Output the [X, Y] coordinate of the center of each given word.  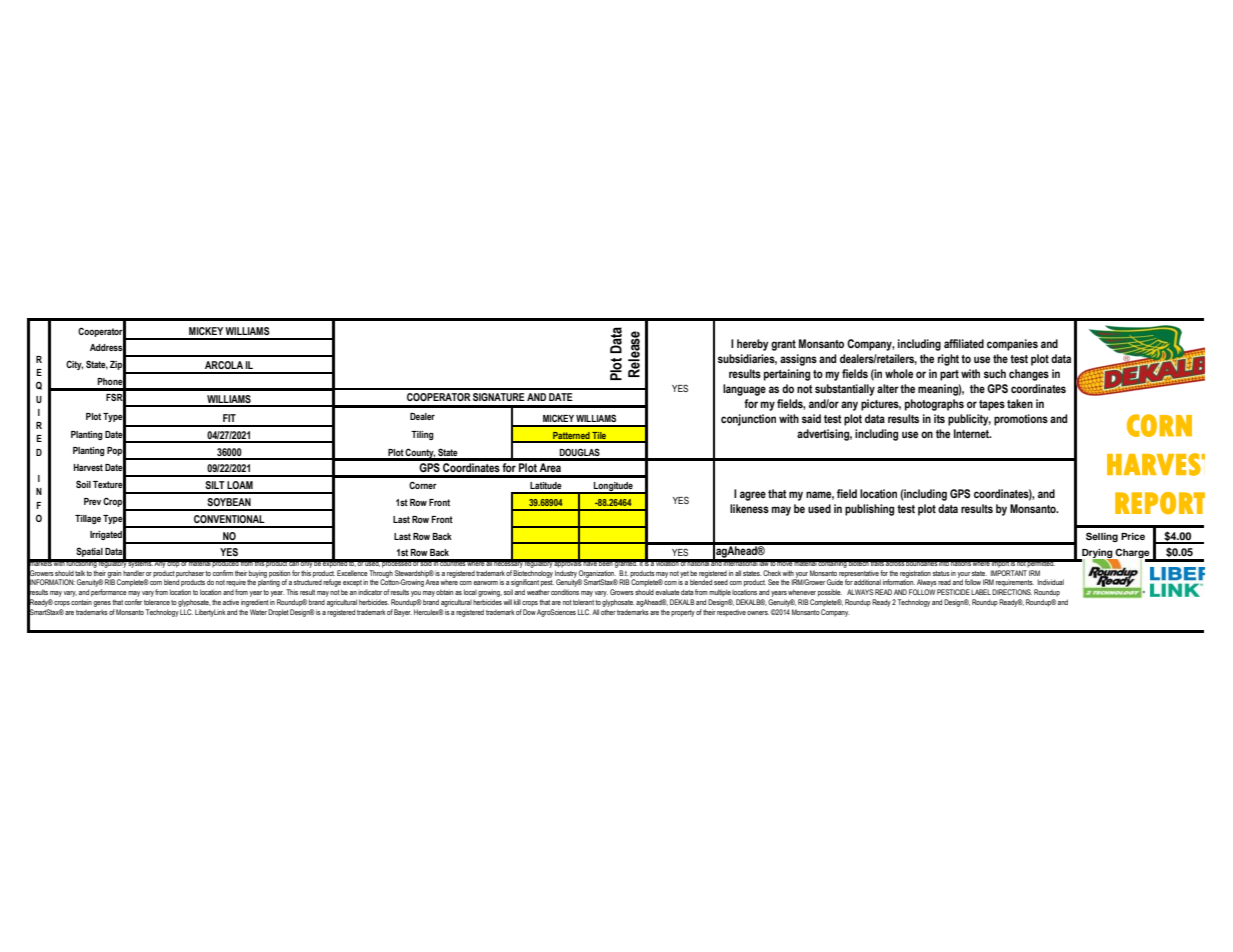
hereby [753, 345]
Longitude [613, 488]
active [231, 602]
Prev [92, 501]
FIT [229, 418]
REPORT [1160, 503]
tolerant [583, 602]
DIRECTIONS [1012, 592]
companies [1012, 345]
